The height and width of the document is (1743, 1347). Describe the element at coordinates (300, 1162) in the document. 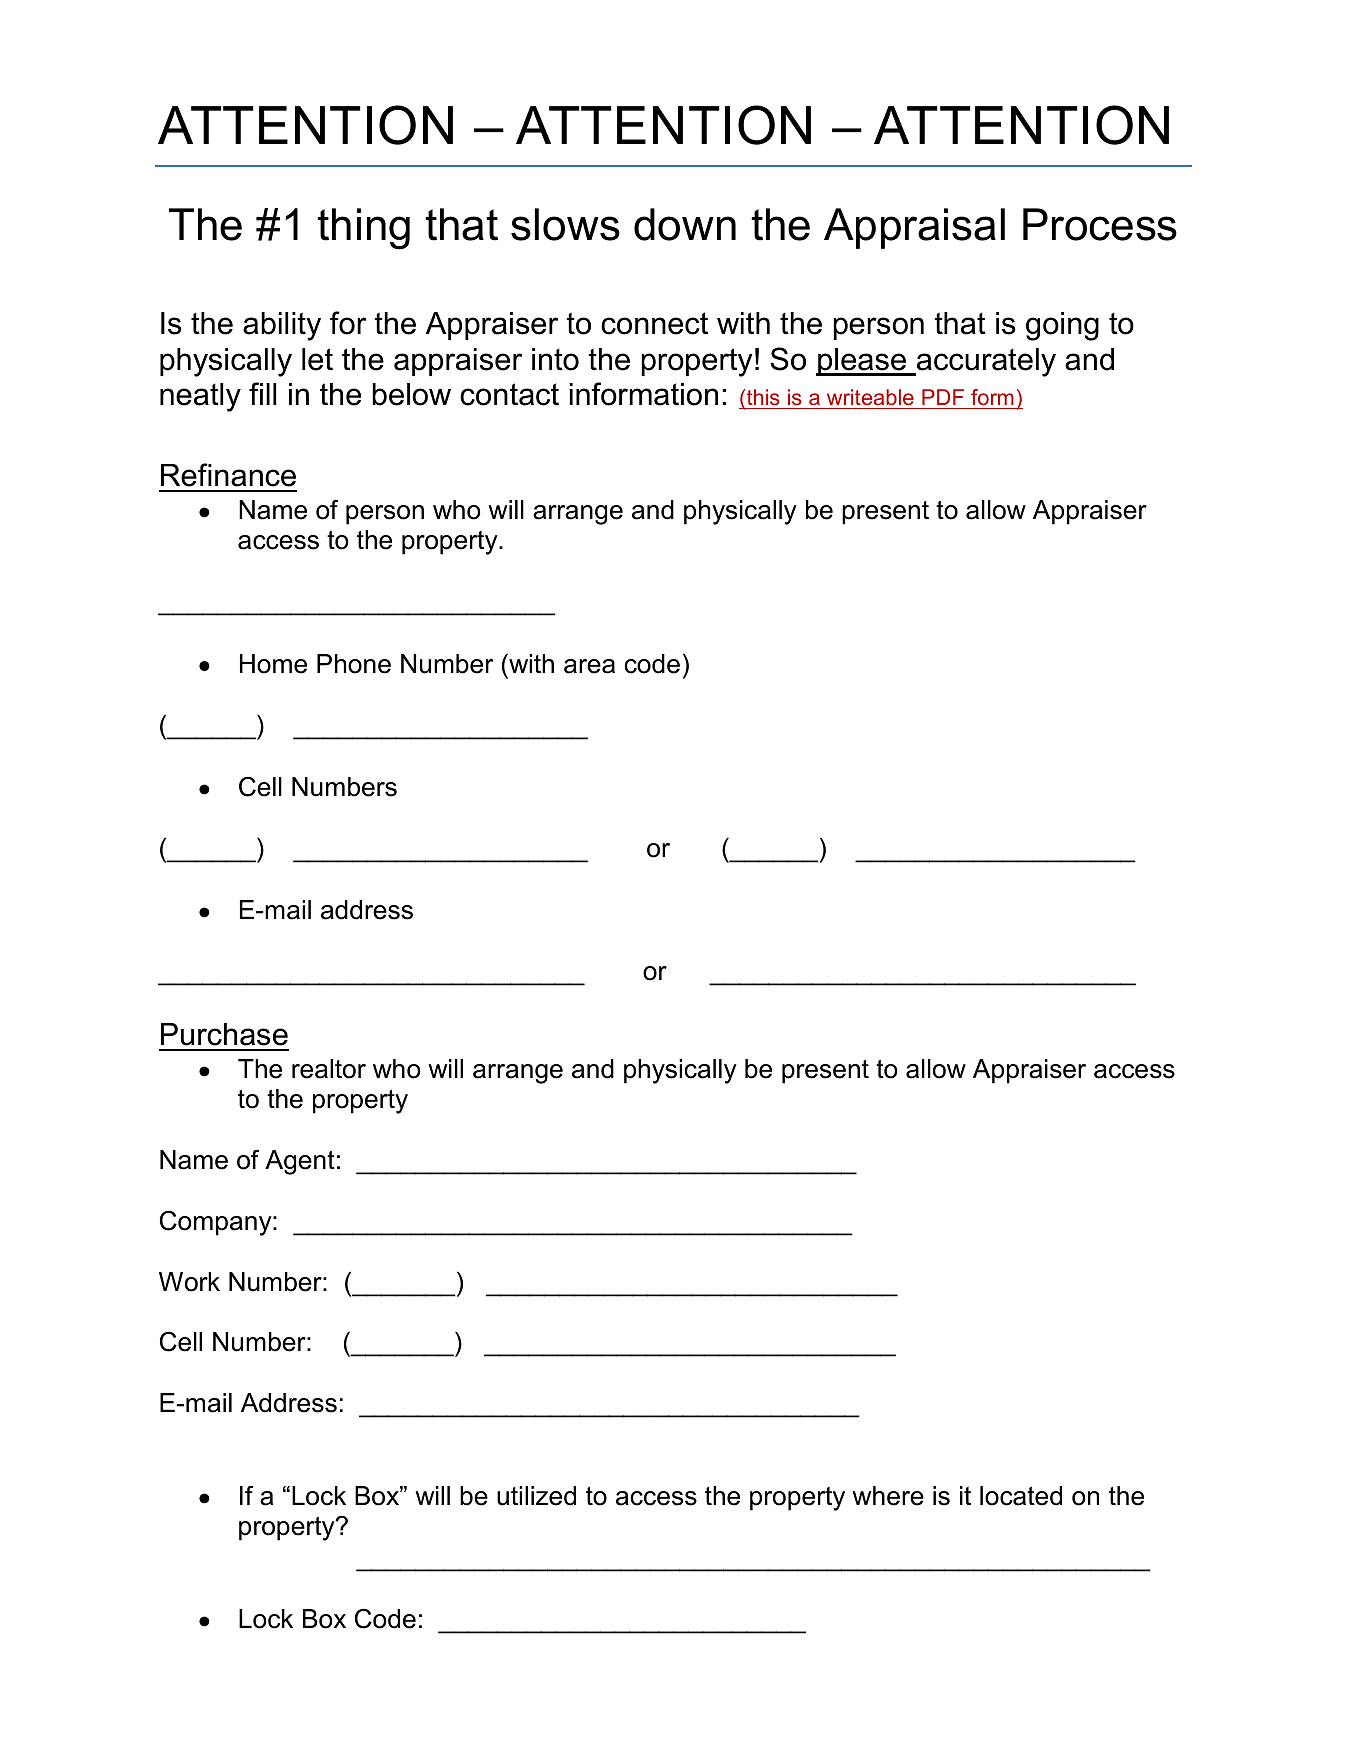

I see `Agent` at that location.
